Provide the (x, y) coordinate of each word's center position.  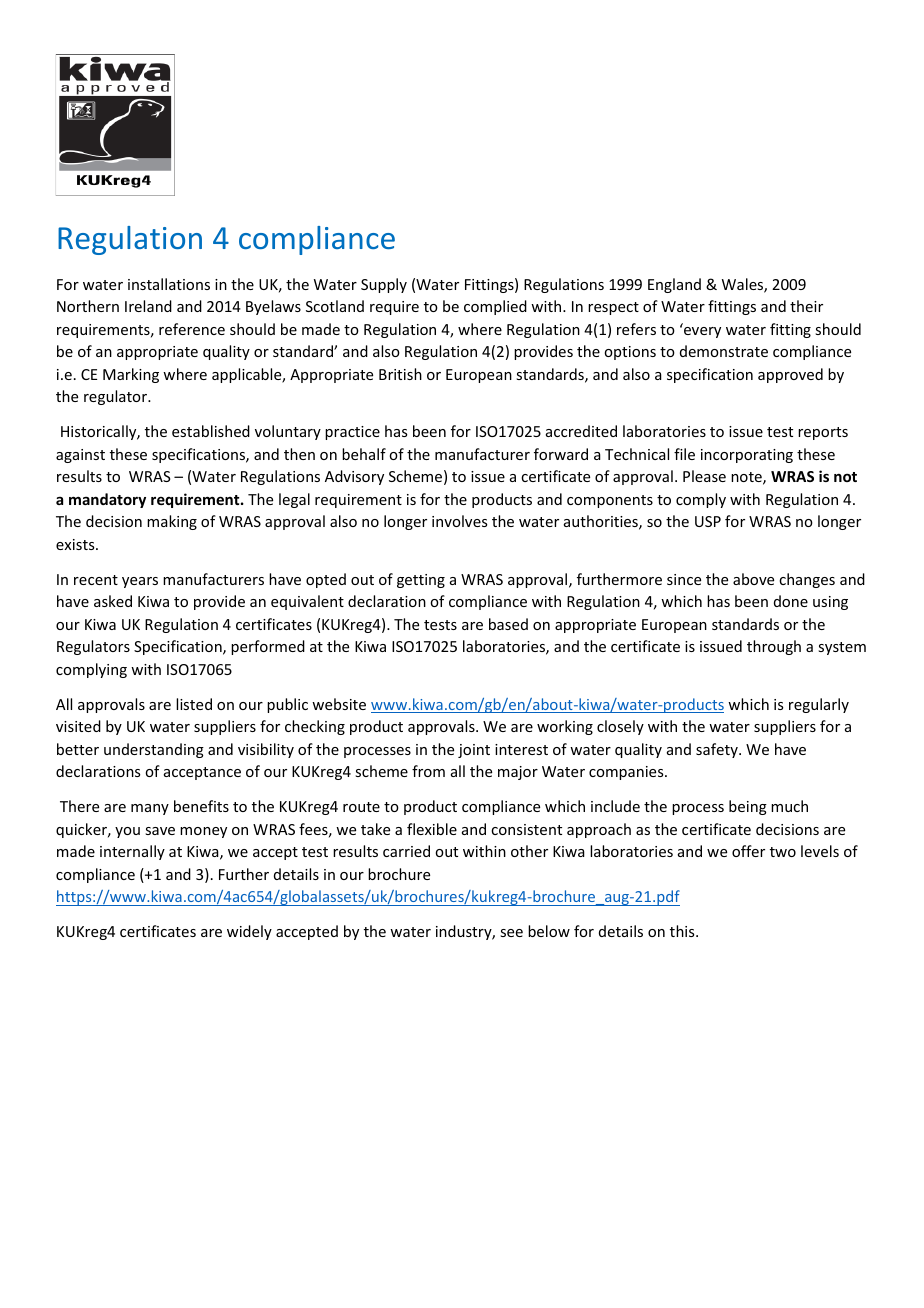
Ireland (148, 306)
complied (495, 307)
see (511, 933)
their (806, 306)
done (791, 601)
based (508, 624)
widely (249, 932)
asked (113, 601)
